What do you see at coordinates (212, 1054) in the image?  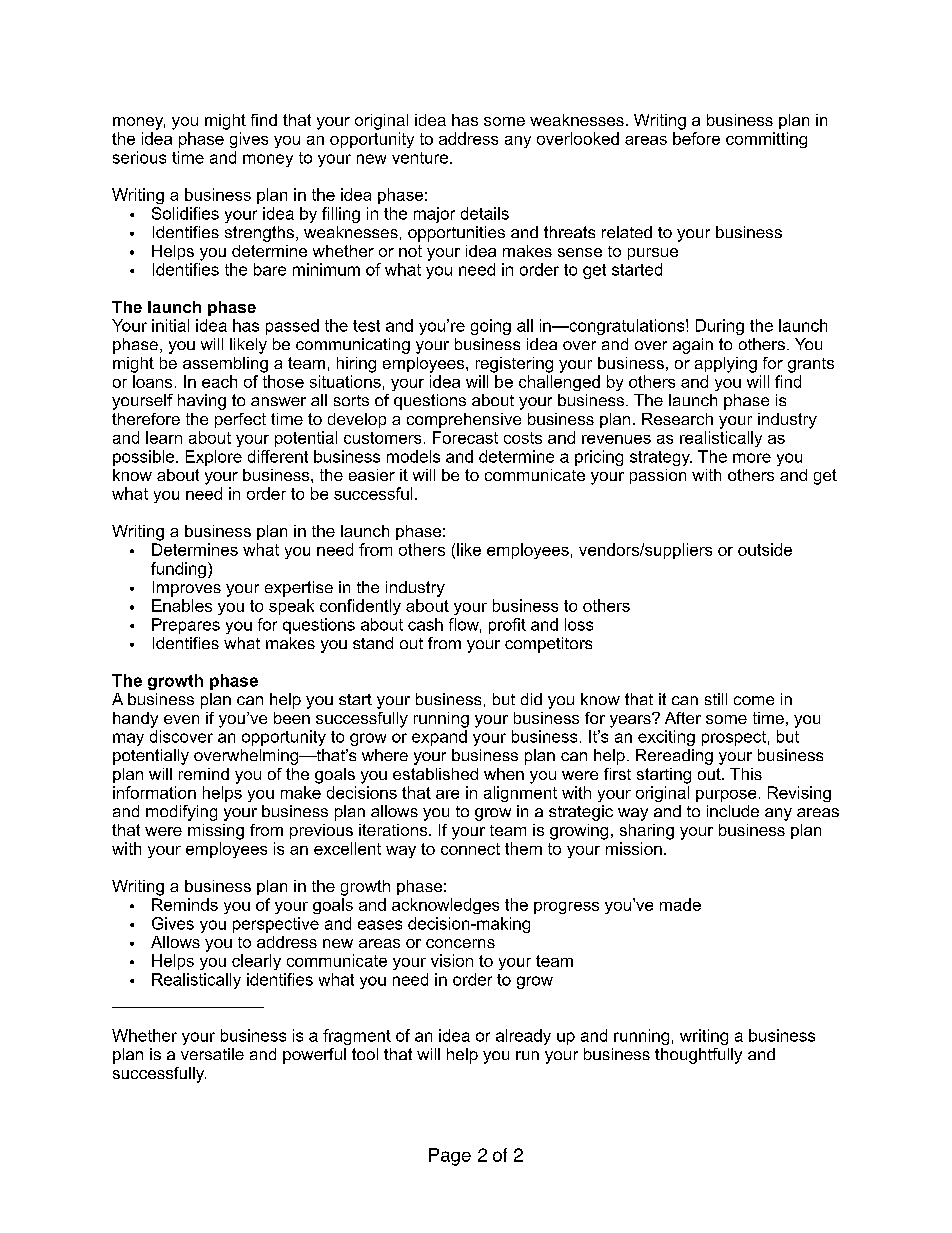 I see `versatile` at bounding box center [212, 1054].
